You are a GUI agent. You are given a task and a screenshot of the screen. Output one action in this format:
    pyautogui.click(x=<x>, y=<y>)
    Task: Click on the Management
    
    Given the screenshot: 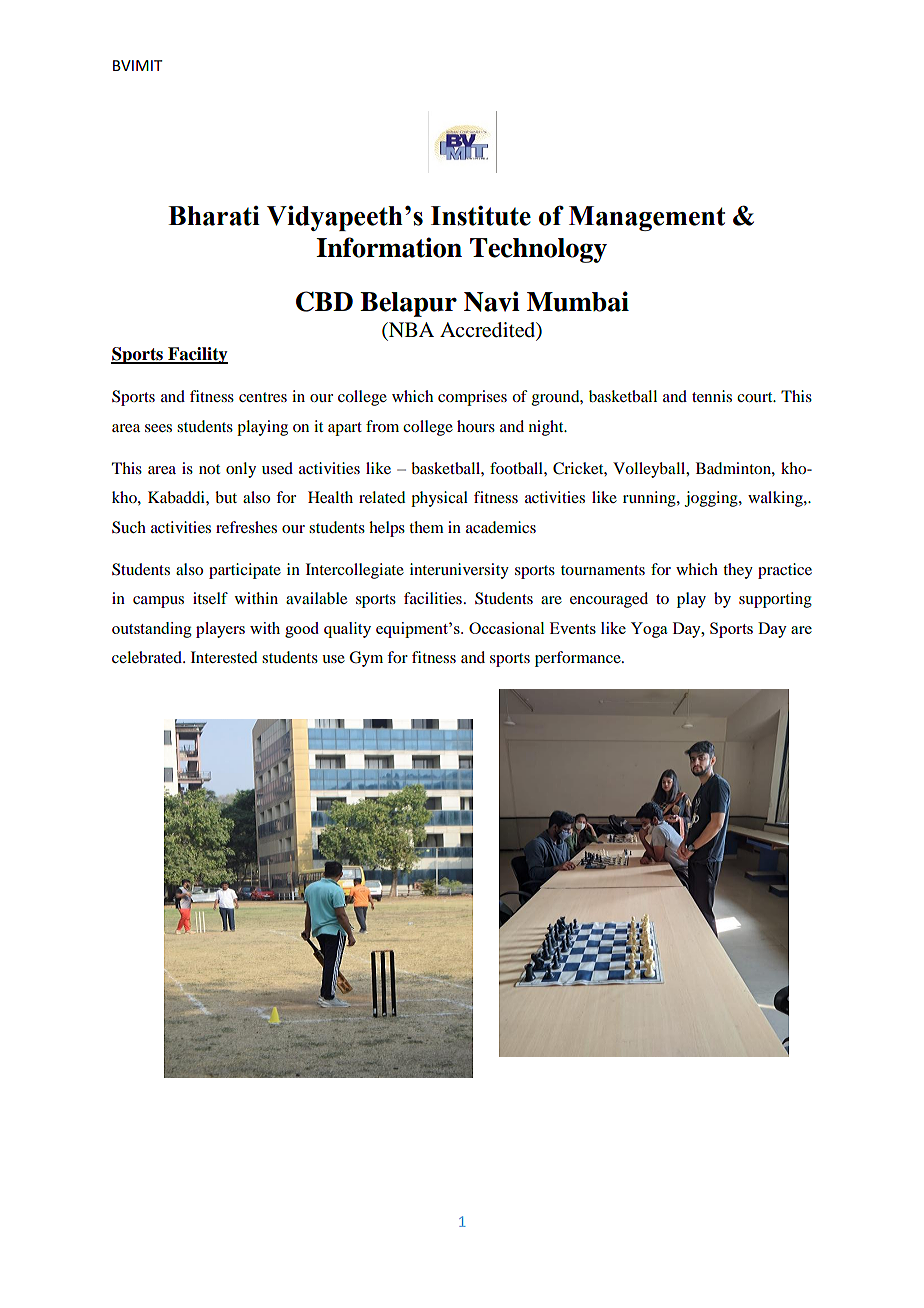 What is the action you would take?
    pyautogui.click(x=647, y=218)
